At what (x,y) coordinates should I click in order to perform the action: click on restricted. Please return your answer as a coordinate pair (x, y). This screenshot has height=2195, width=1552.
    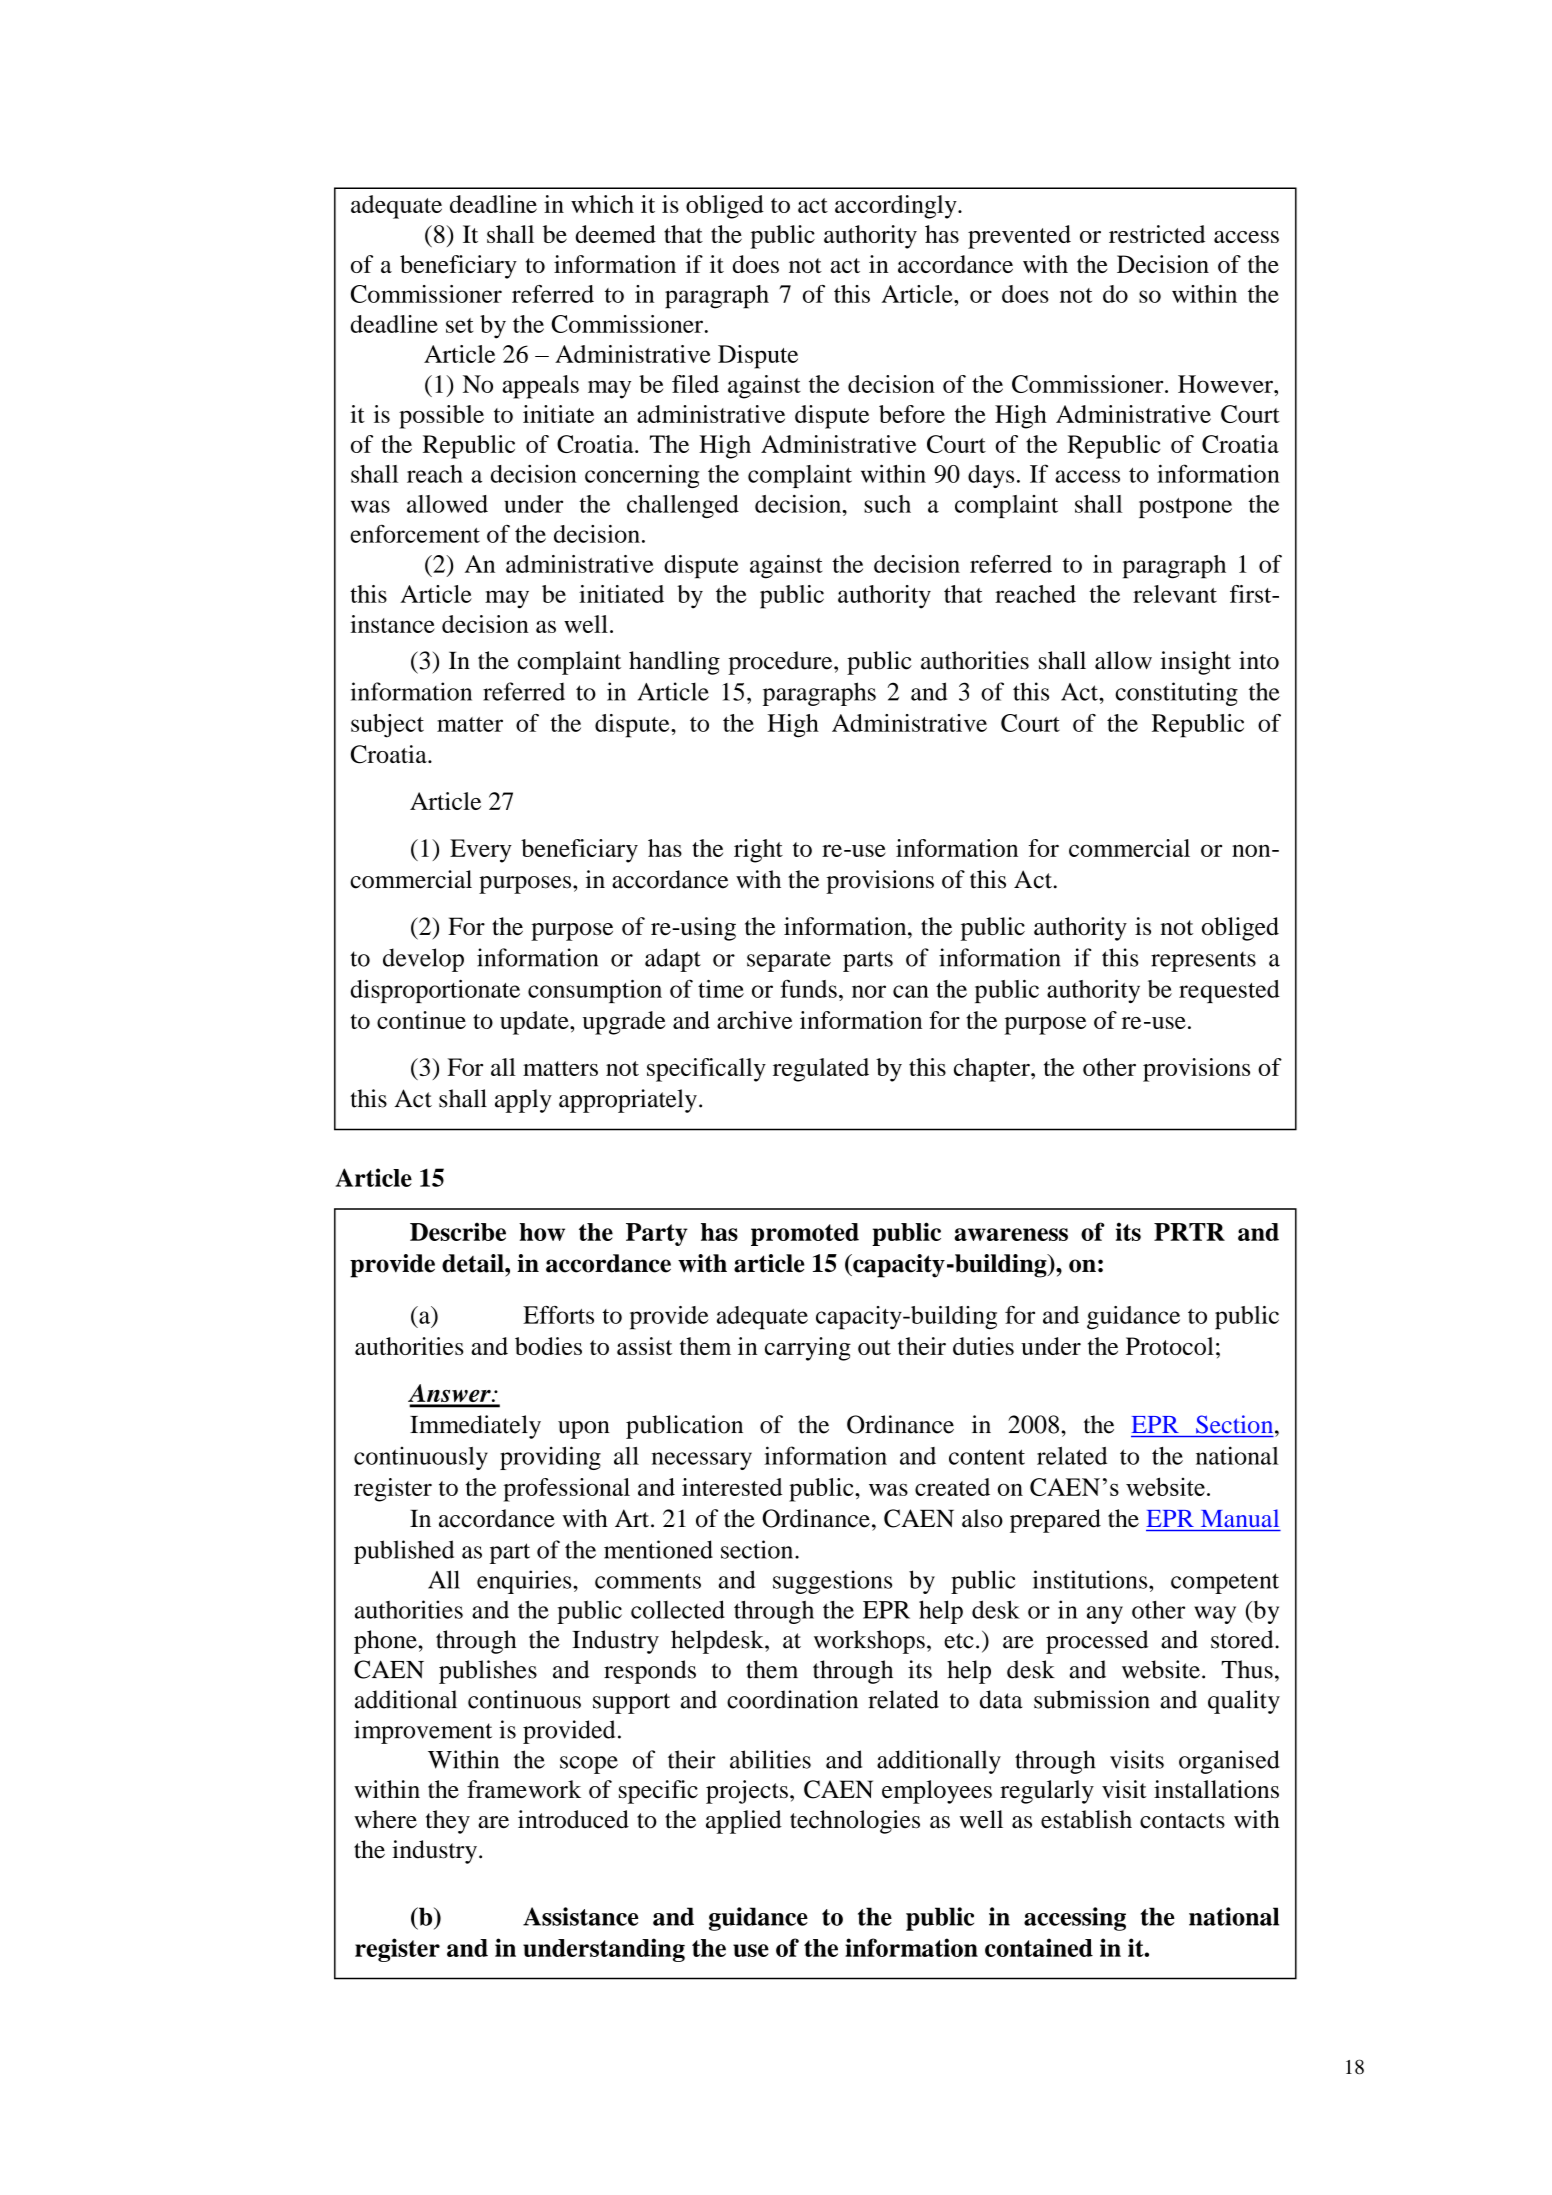
    Looking at the image, I should click on (1157, 234).
